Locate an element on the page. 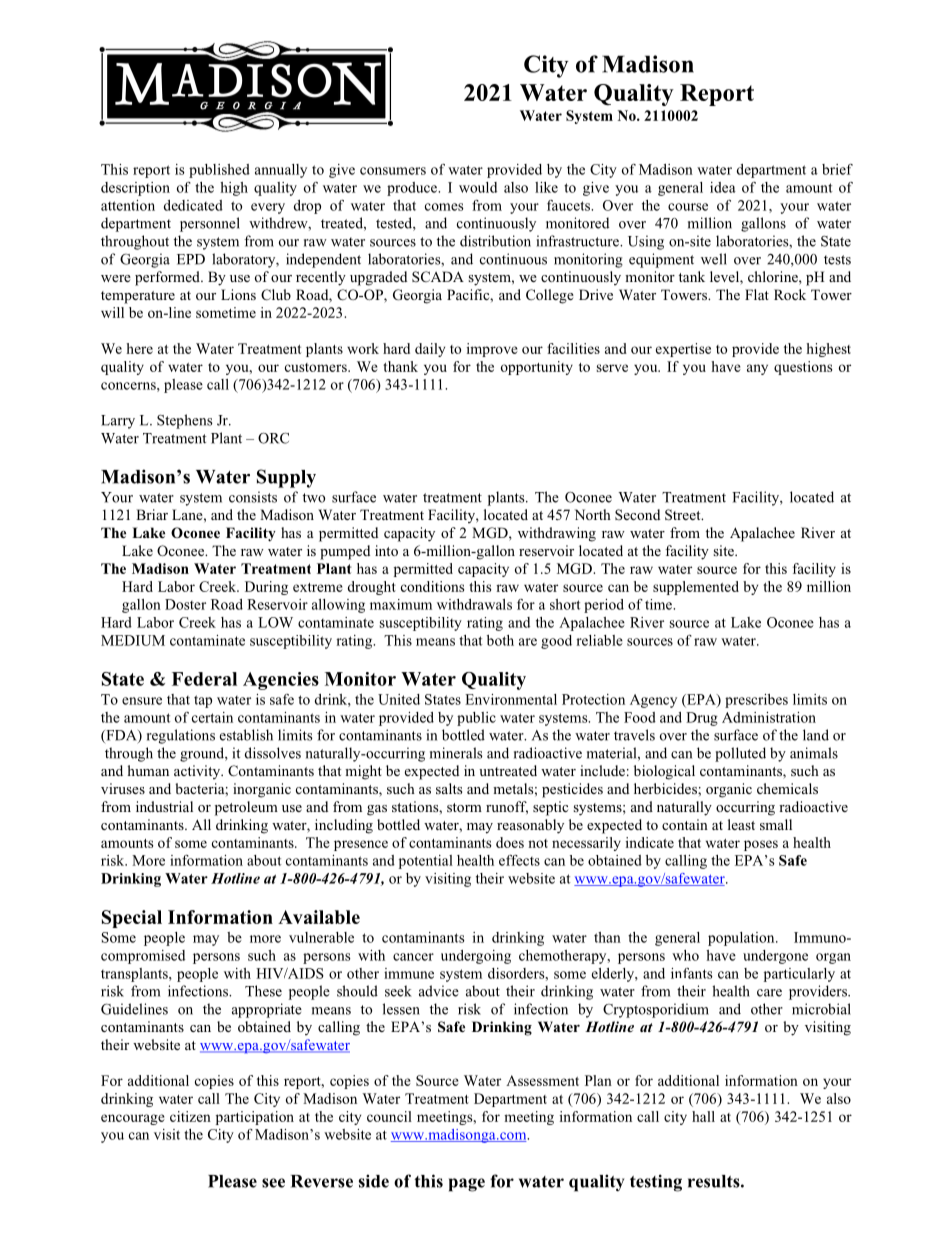 The height and width of the page is (1233, 952). idea is located at coordinates (723, 187).
